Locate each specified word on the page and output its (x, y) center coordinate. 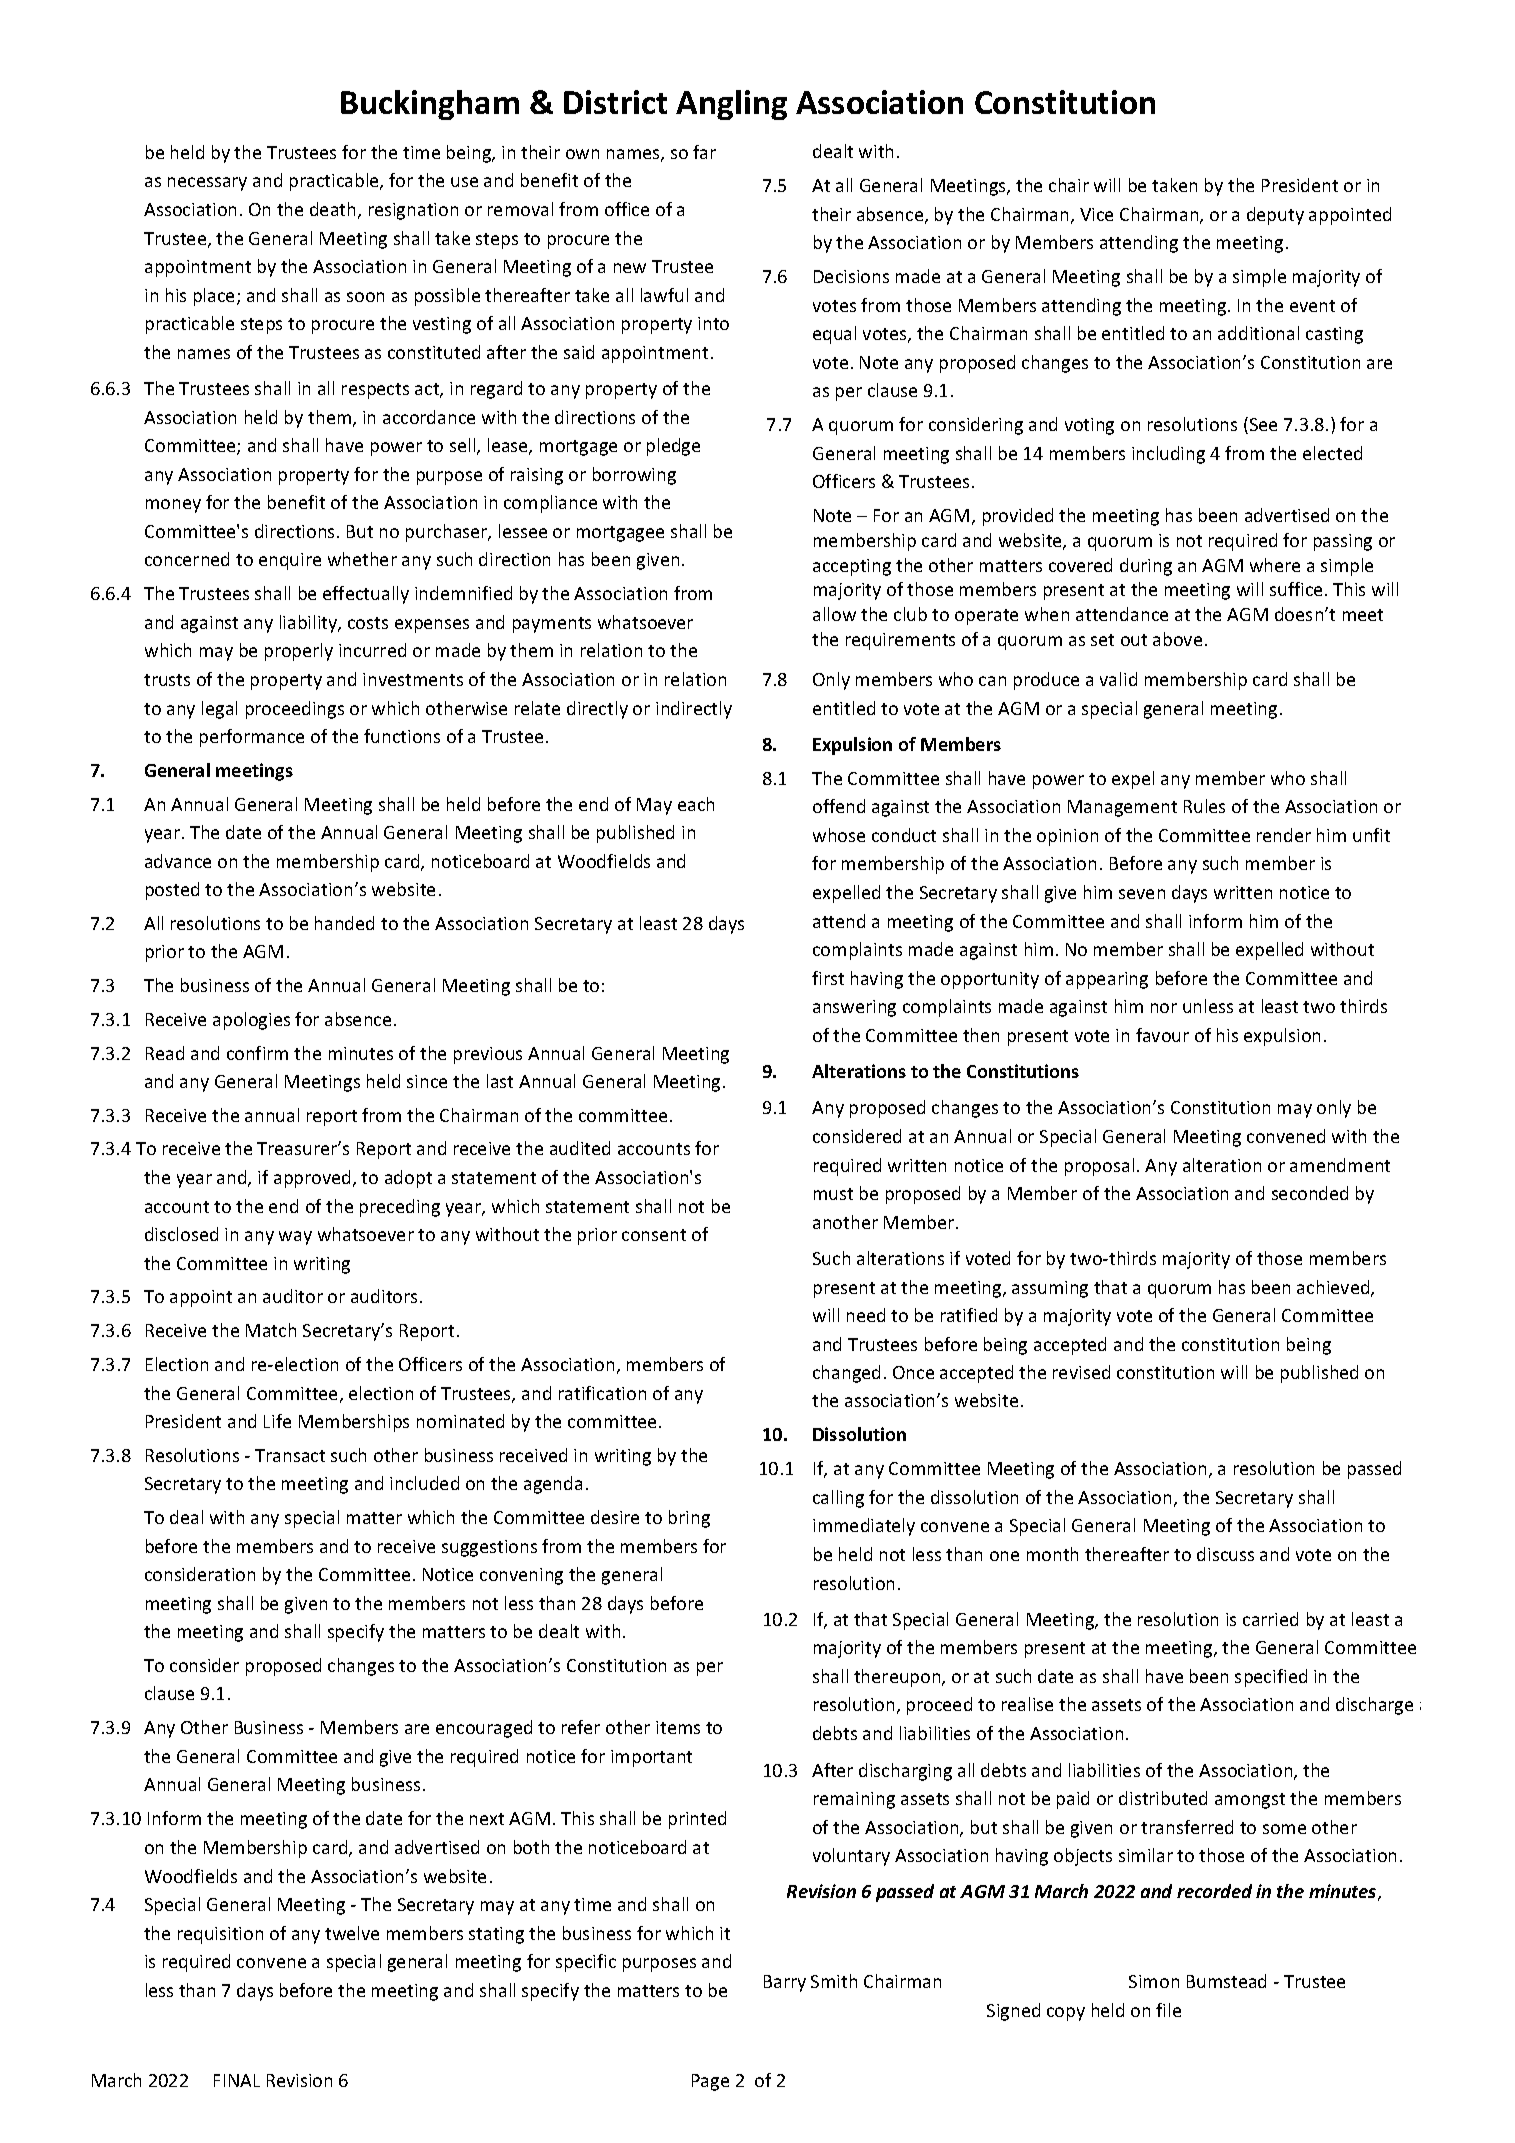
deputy (1275, 216)
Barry (785, 1983)
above (1177, 639)
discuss (1225, 1554)
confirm (257, 1053)
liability (310, 624)
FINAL (237, 2080)
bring (689, 1519)
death (332, 209)
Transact (290, 1455)
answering (854, 1008)
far (704, 152)
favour (1162, 1035)
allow (834, 614)
